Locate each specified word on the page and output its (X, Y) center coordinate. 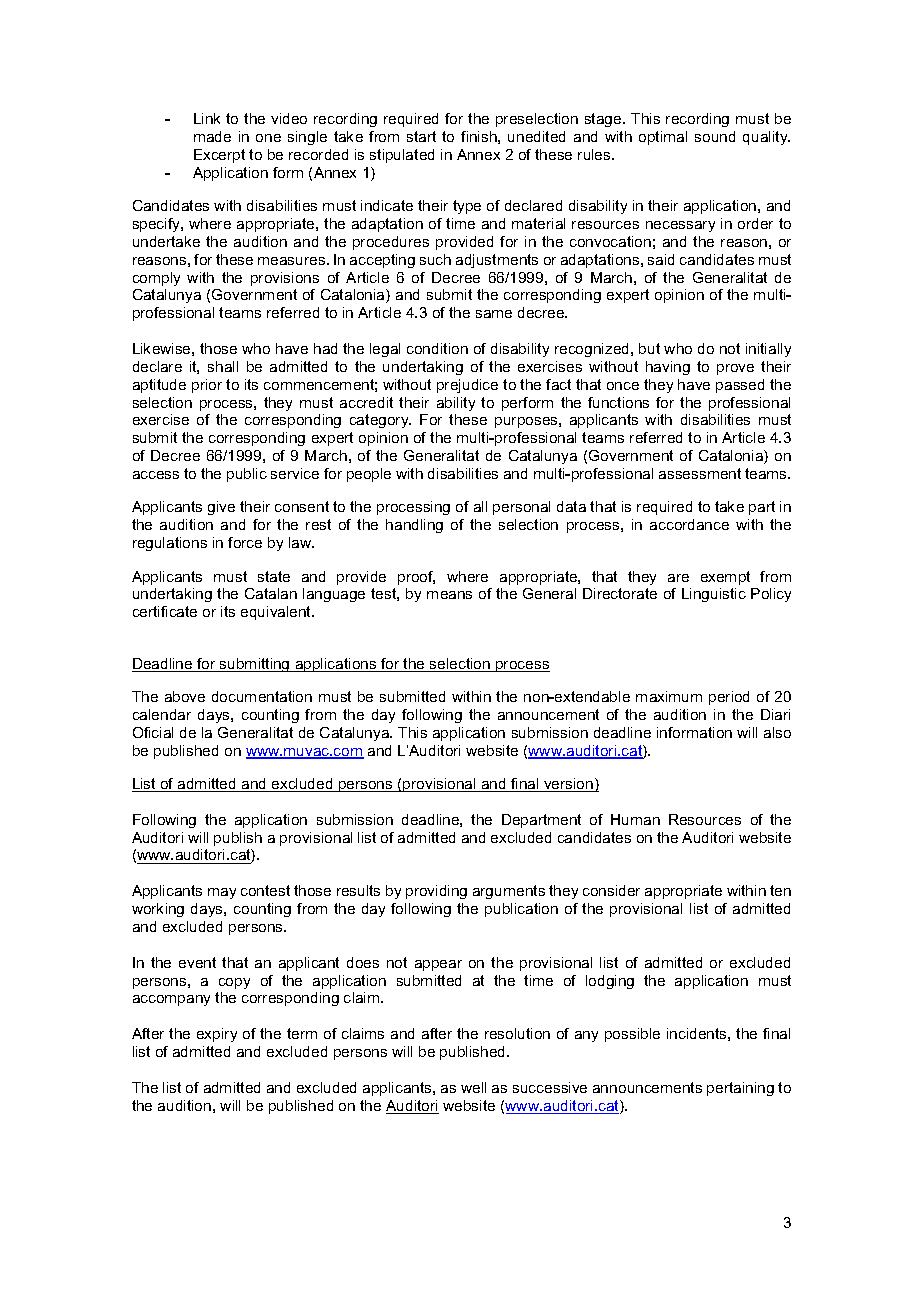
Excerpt (219, 156)
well (473, 1087)
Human (635, 819)
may (222, 893)
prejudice (467, 386)
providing (436, 892)
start (421, 136)
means (449, 595)
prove (735, 369)
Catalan (271, 593)
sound (715, 136)
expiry (217, 1035)
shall (223, 366)
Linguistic (714, 595)
